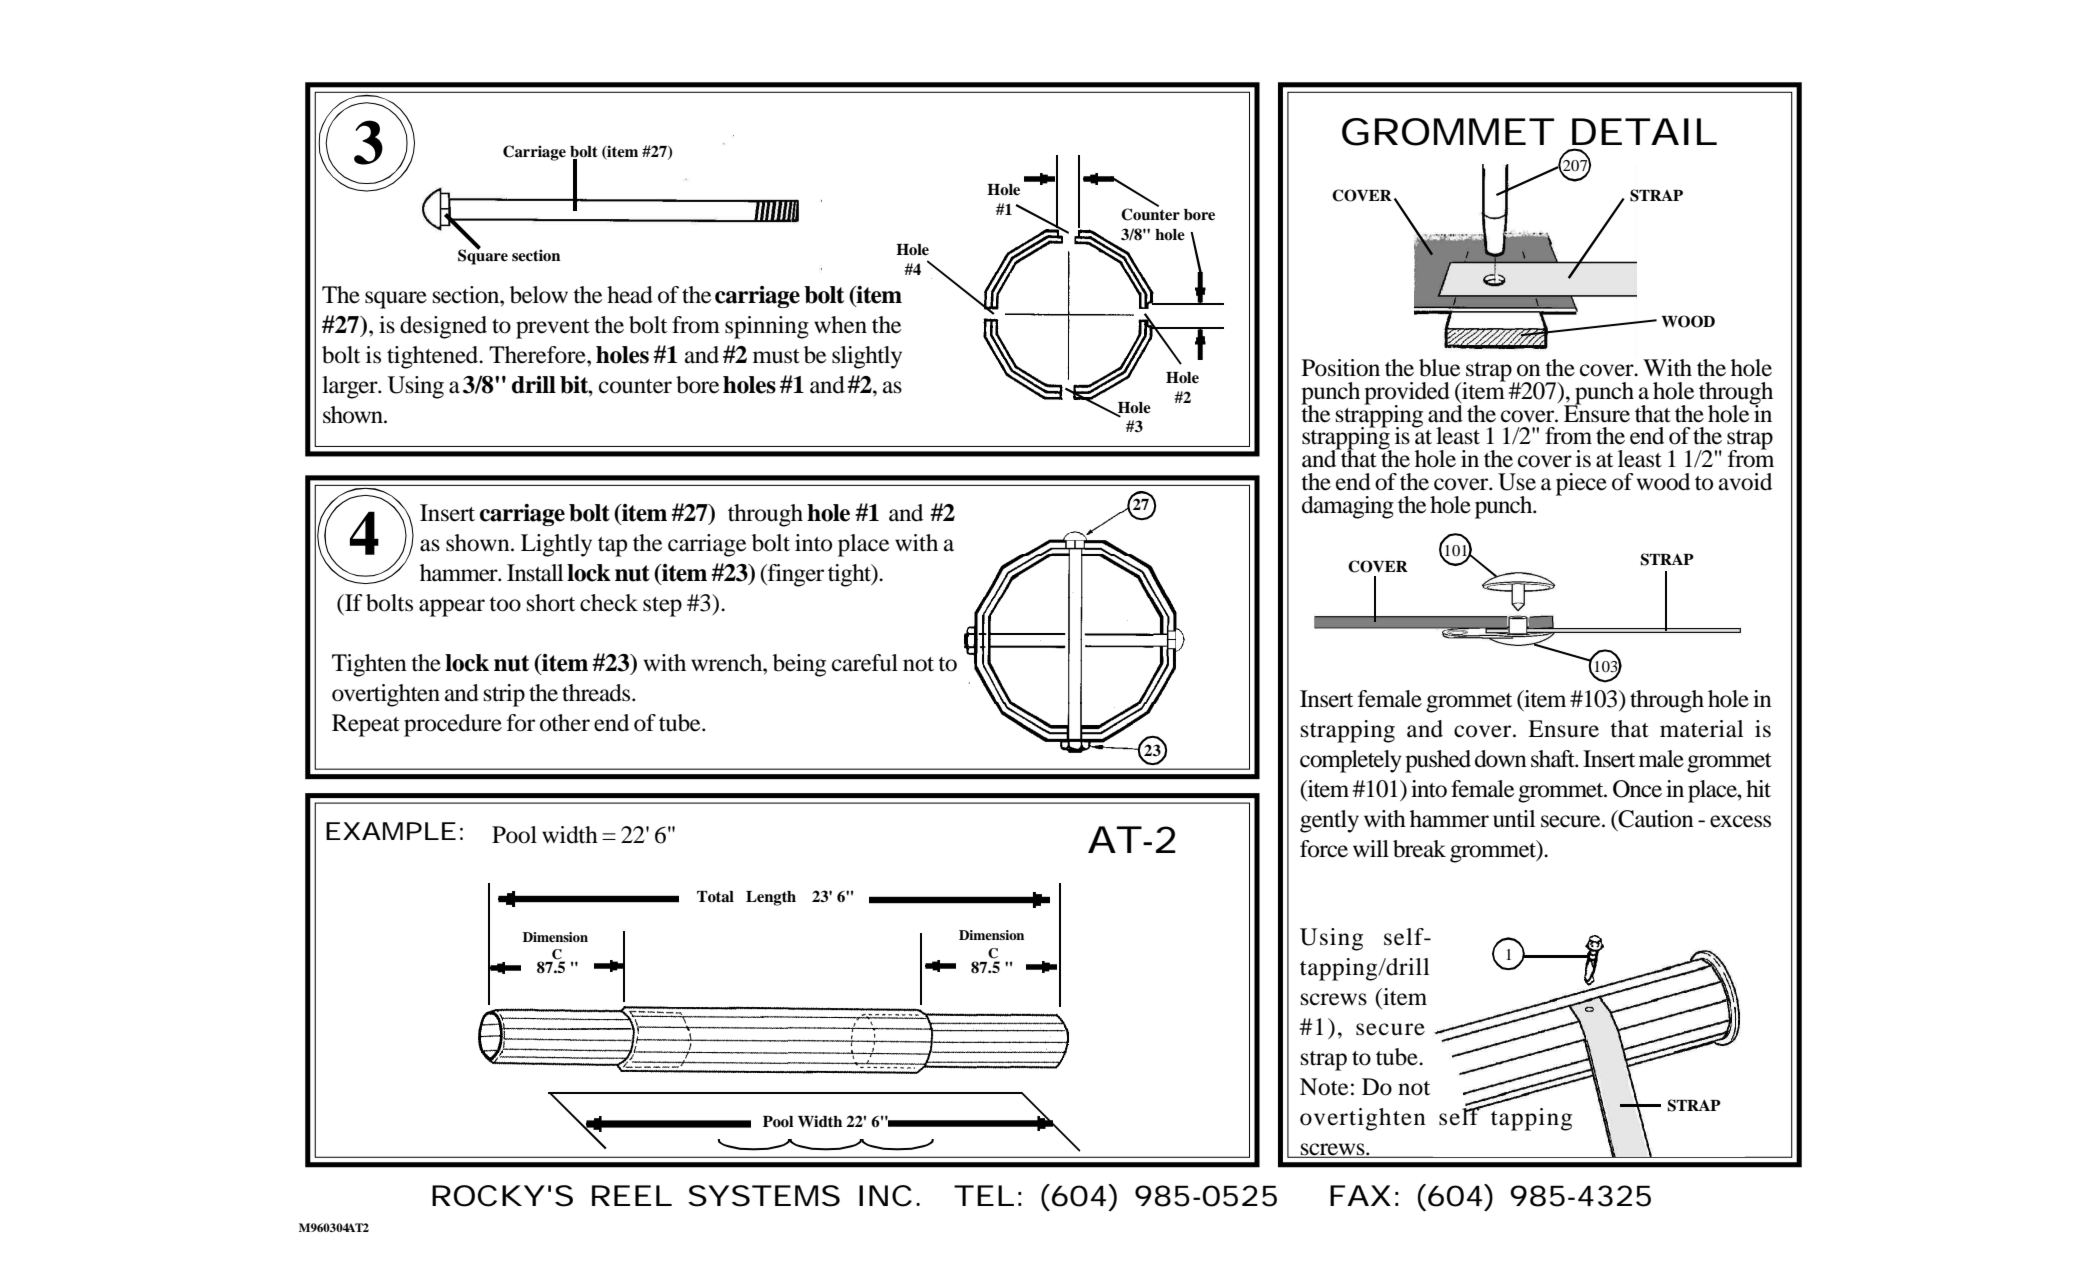  What do you see at coordinates (632, 1195) in the screenshot?
I see `REEL` at bounding box center [632, 1195].
